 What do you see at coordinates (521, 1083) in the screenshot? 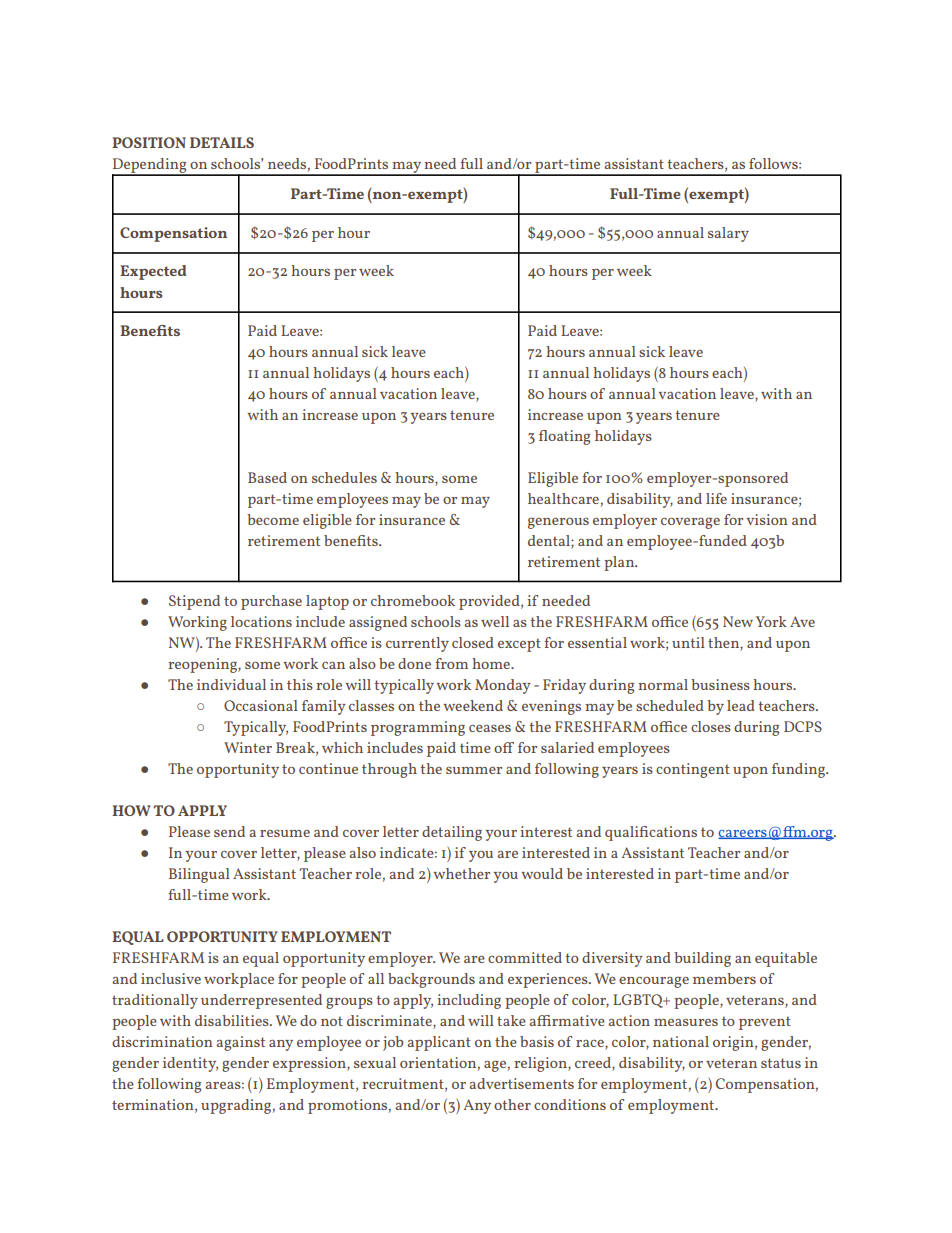
I see `advertisements` at bounding box center [521, 1083].
